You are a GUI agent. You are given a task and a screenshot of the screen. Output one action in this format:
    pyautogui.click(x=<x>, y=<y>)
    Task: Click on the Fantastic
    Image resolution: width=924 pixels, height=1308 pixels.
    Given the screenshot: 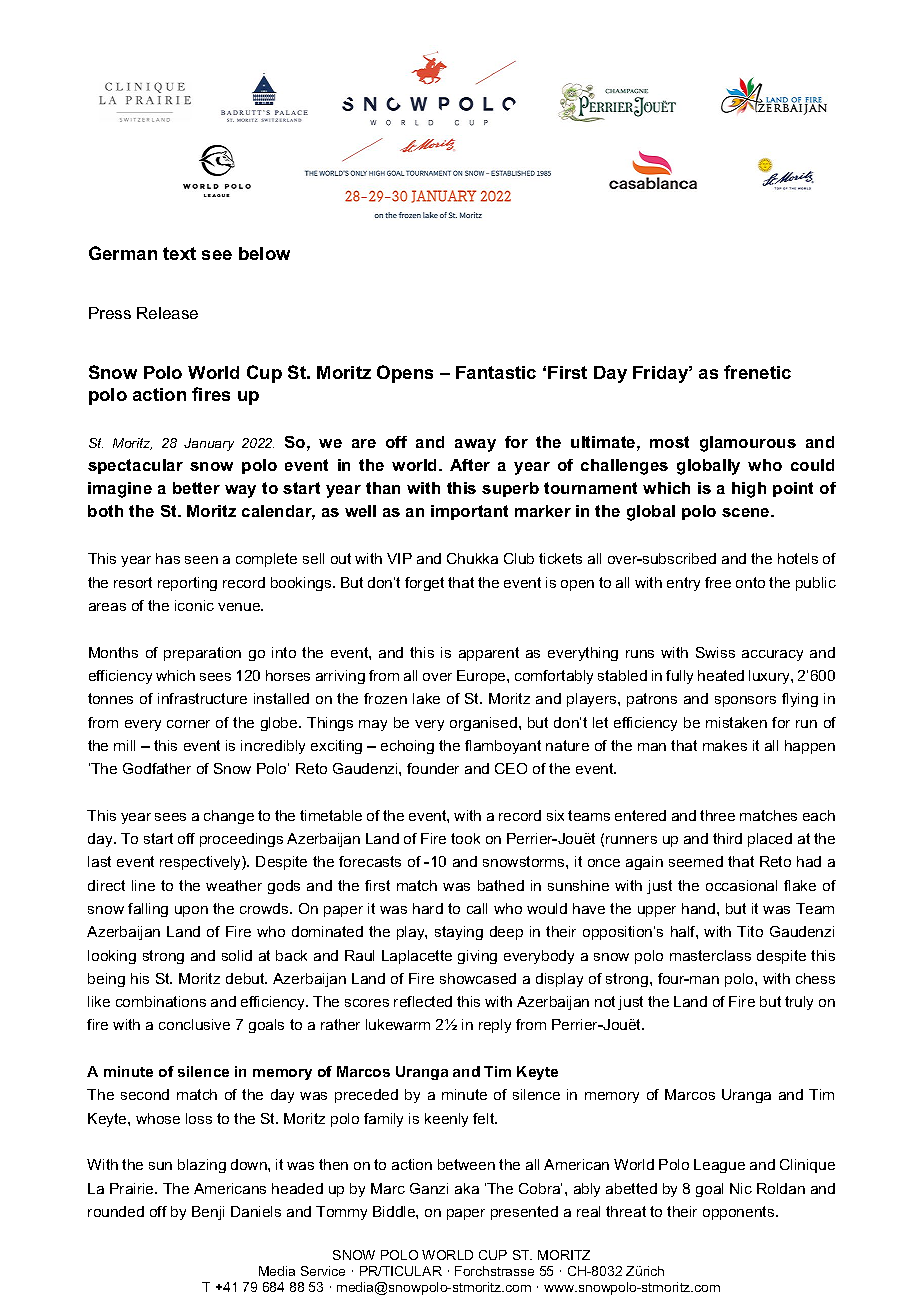 What is the action you would take?
    pyautogui.click(x=496, y=372)
